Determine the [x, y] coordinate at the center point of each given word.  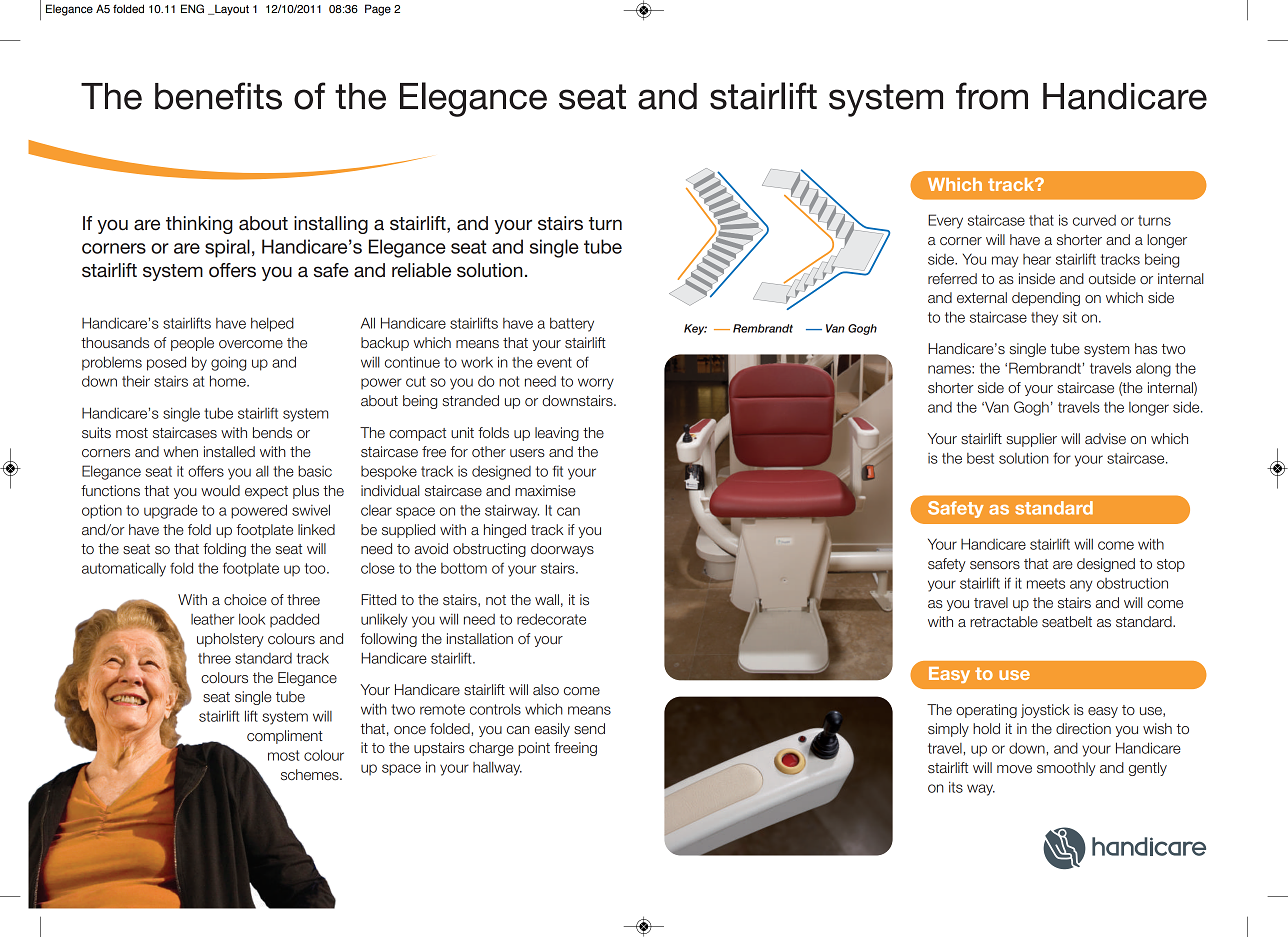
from [992, 96]
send [589, 729]
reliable [421, 270]
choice [245, 599]
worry [596, 384]
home [229, 381]
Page [378, 10]
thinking [199, 225]
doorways [562, 550]
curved [1094, 220]
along [1153, 370]
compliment [285, 737]
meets [1046, 583]
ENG [192, 8]
